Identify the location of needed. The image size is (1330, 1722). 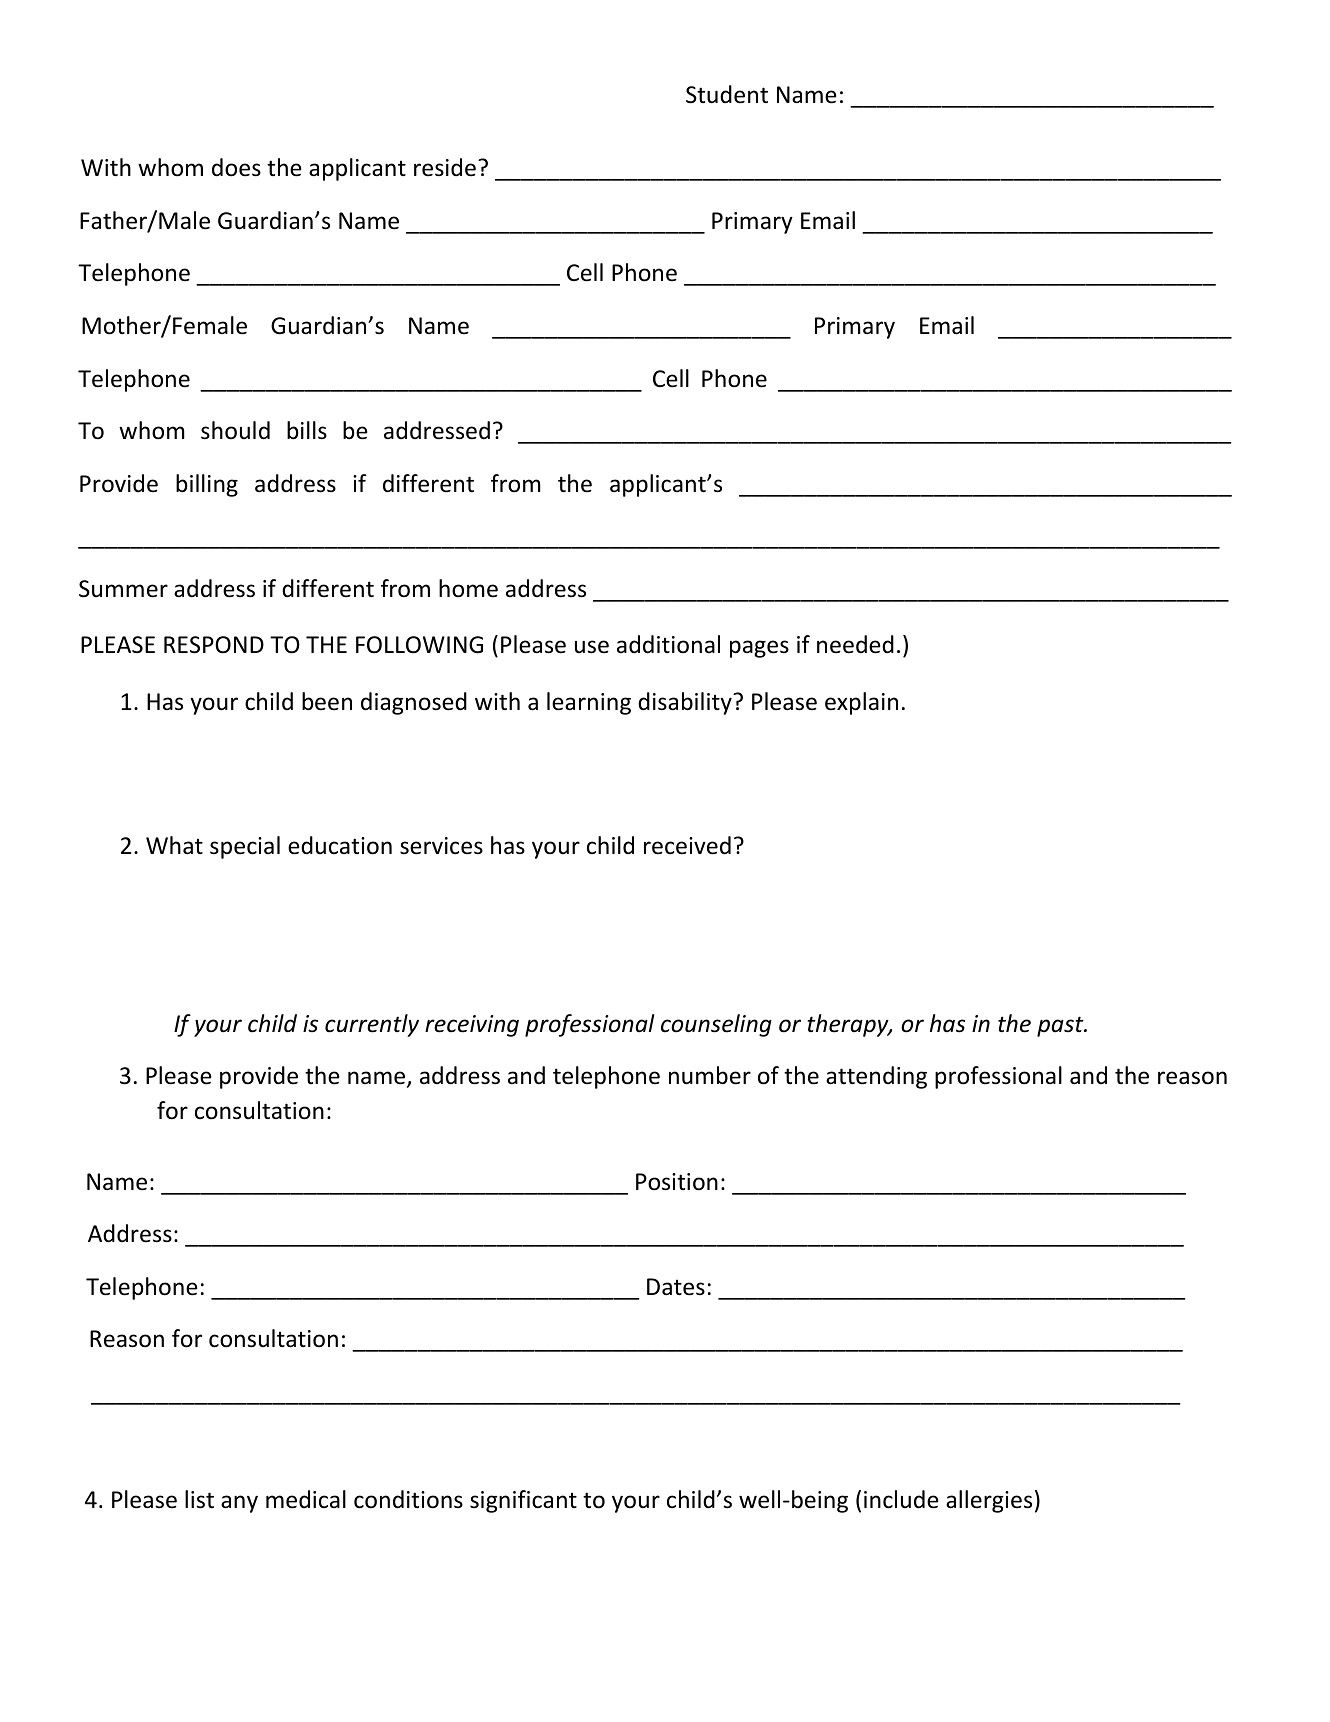
(855, 644).
